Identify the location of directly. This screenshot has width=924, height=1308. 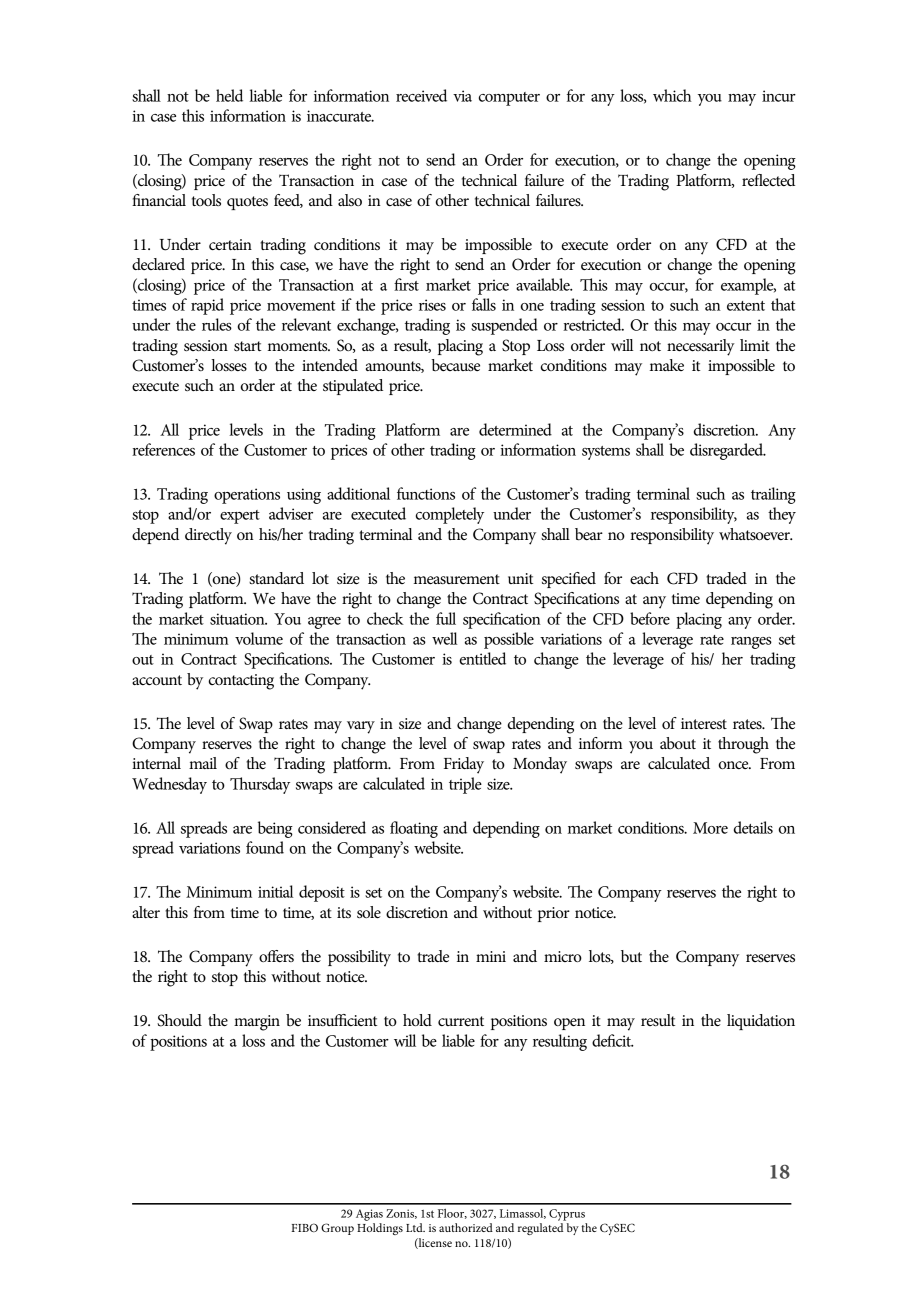
(208, 536).
